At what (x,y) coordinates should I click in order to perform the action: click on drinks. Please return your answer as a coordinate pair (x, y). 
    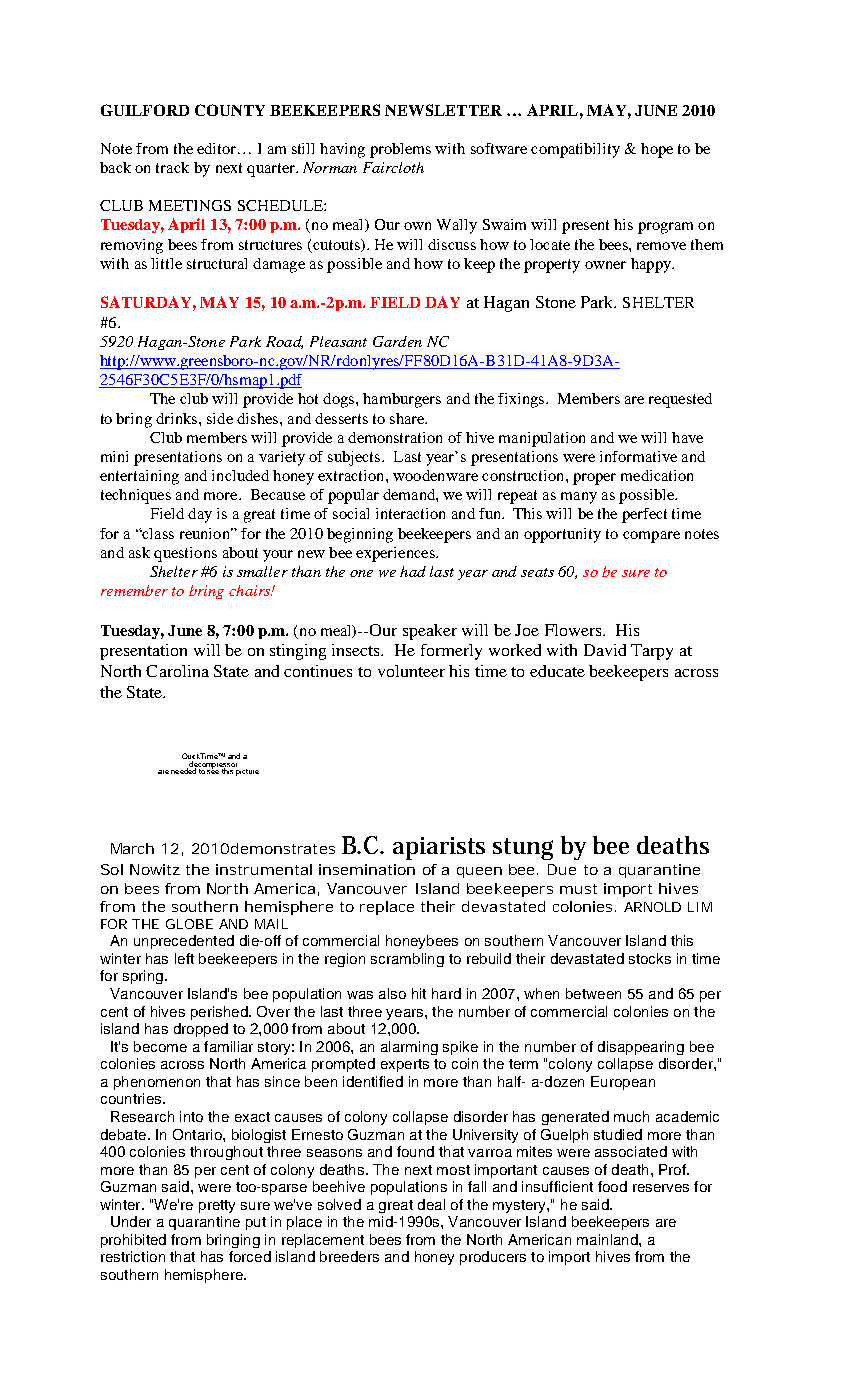
    Looking at the image, I should click on (178, 418).
